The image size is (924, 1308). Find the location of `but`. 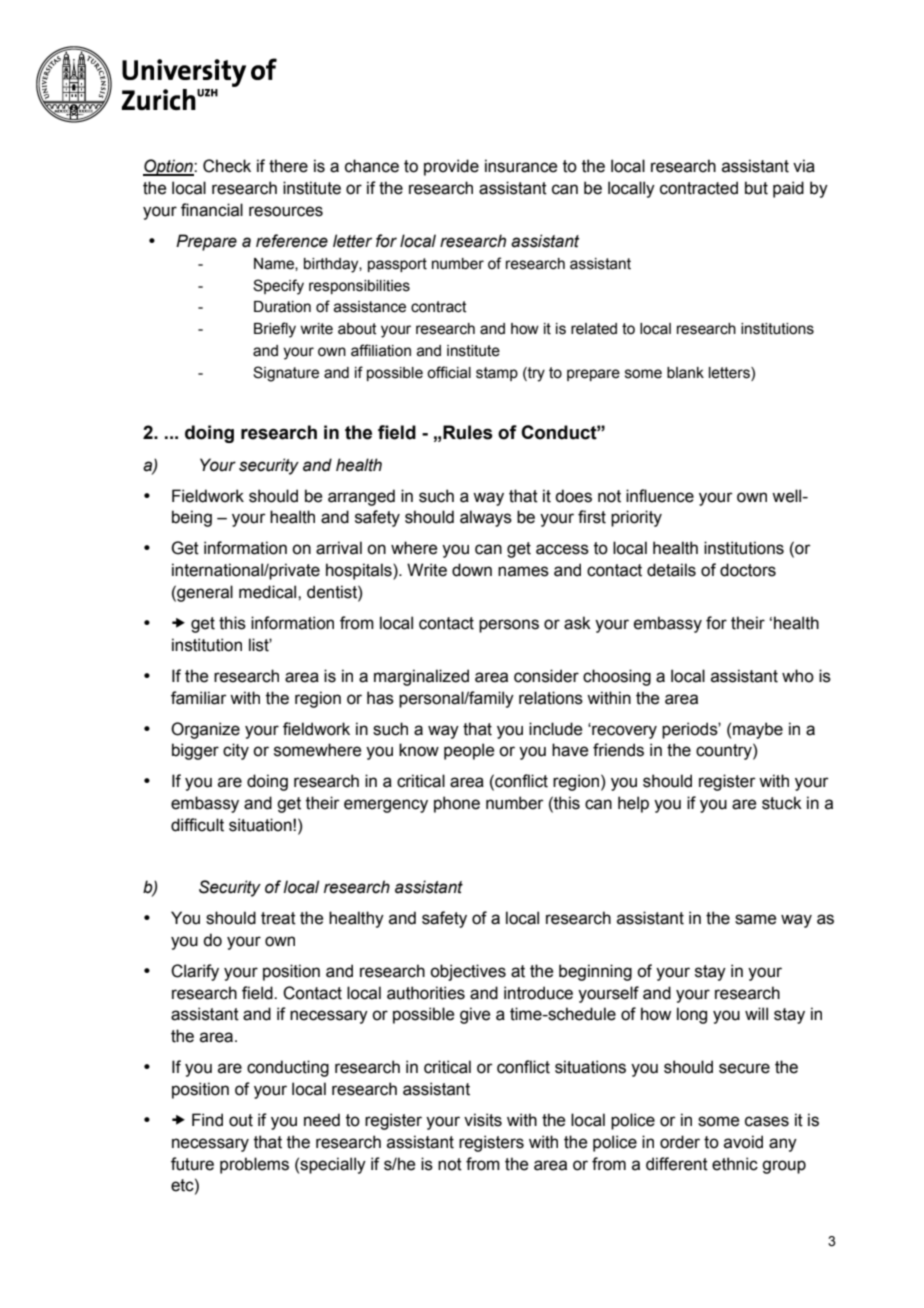

but is located at coordinates (756, 188).
